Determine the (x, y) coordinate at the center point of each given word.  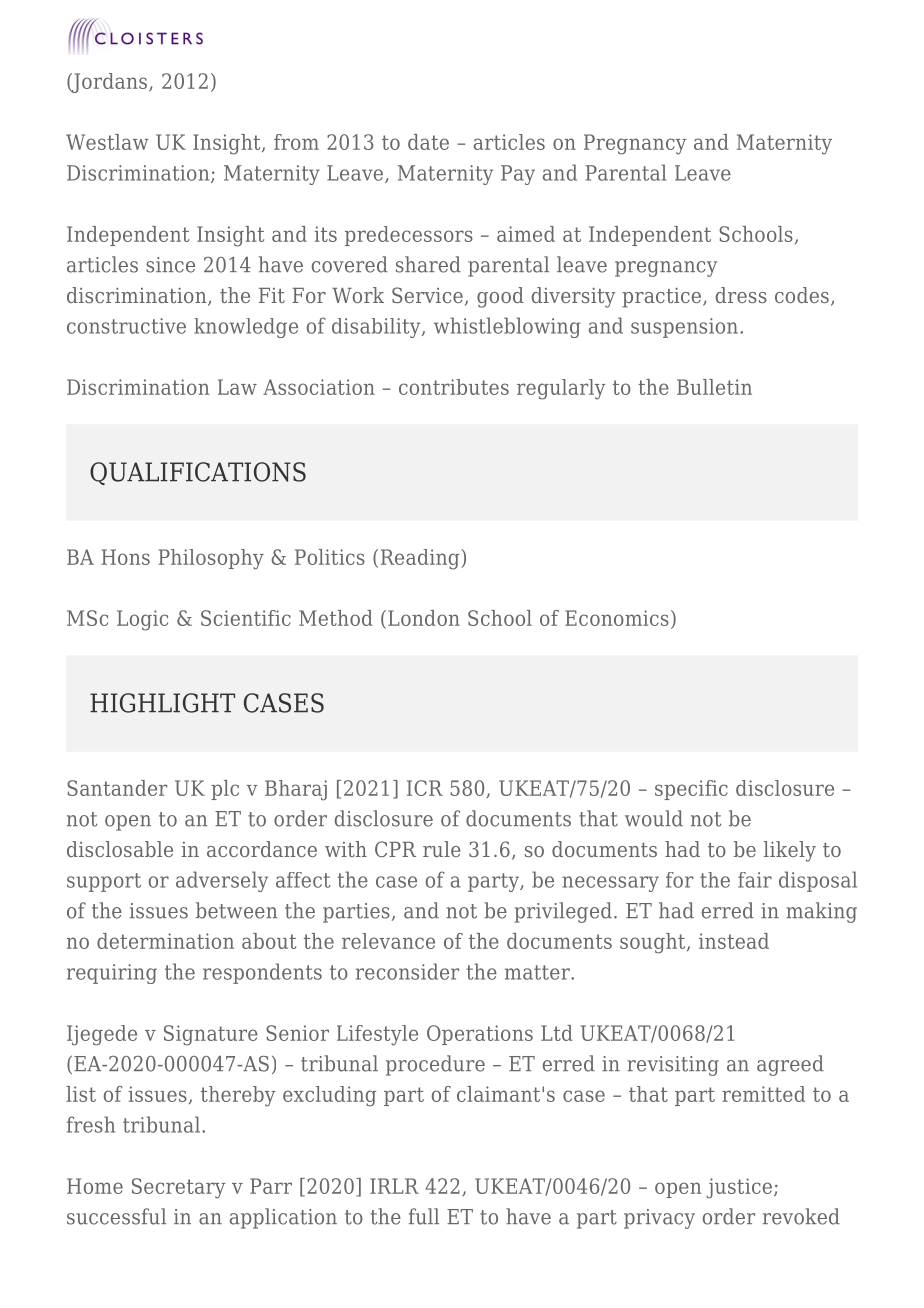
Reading (421, 559)
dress (741, 295)
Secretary (179, 1188)
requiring (112, 974)
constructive (126, 326)
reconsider (407, 971)
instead (734, 941)
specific (691, 790)
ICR (425, 788)
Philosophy (211, 559)
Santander (117, 788)
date (428, 142)
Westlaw (107, 142)
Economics (617, 618)
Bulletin (714, 387)
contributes (454, 387)
